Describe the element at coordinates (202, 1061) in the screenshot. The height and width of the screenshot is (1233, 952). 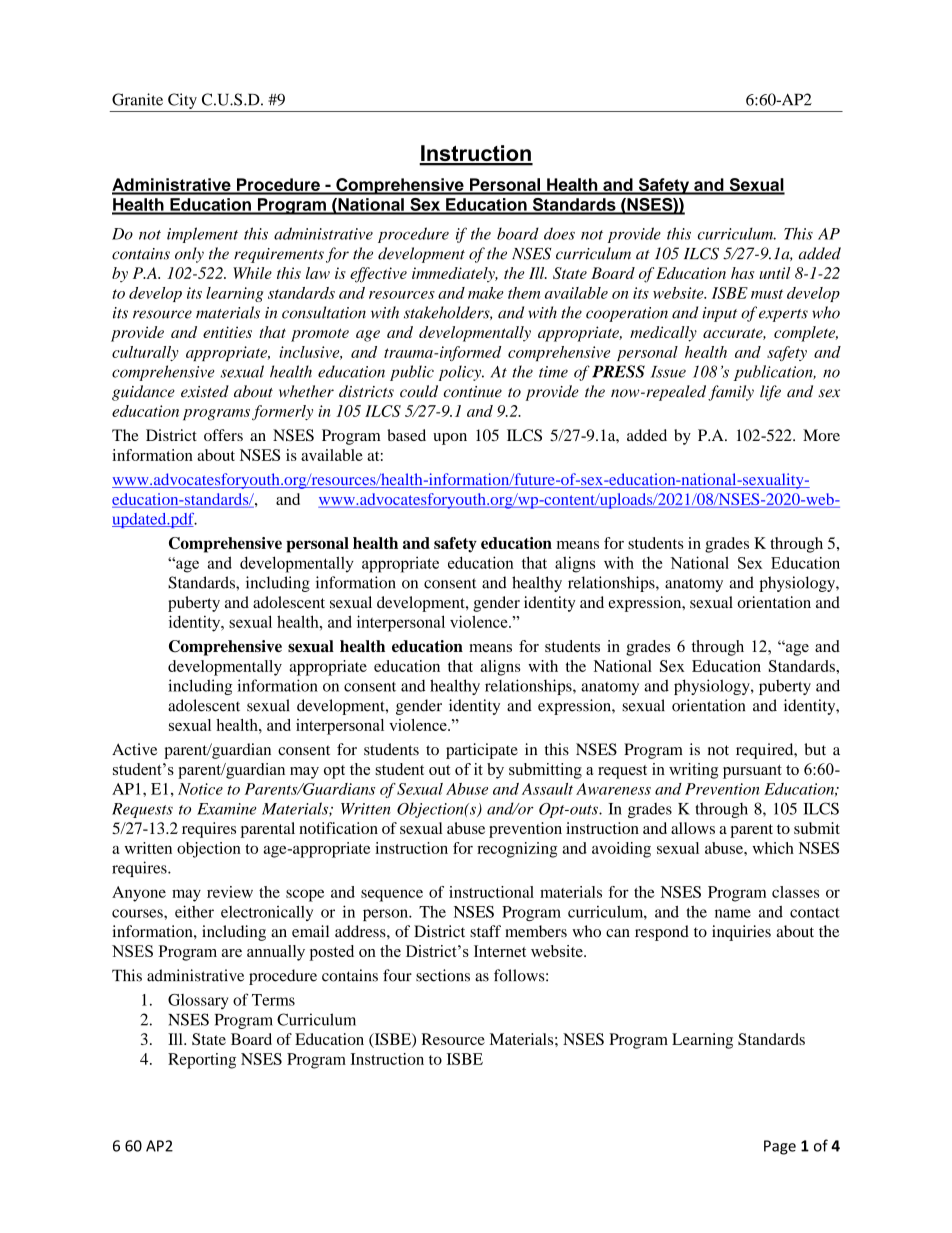
I see `Reporting` at that location.
